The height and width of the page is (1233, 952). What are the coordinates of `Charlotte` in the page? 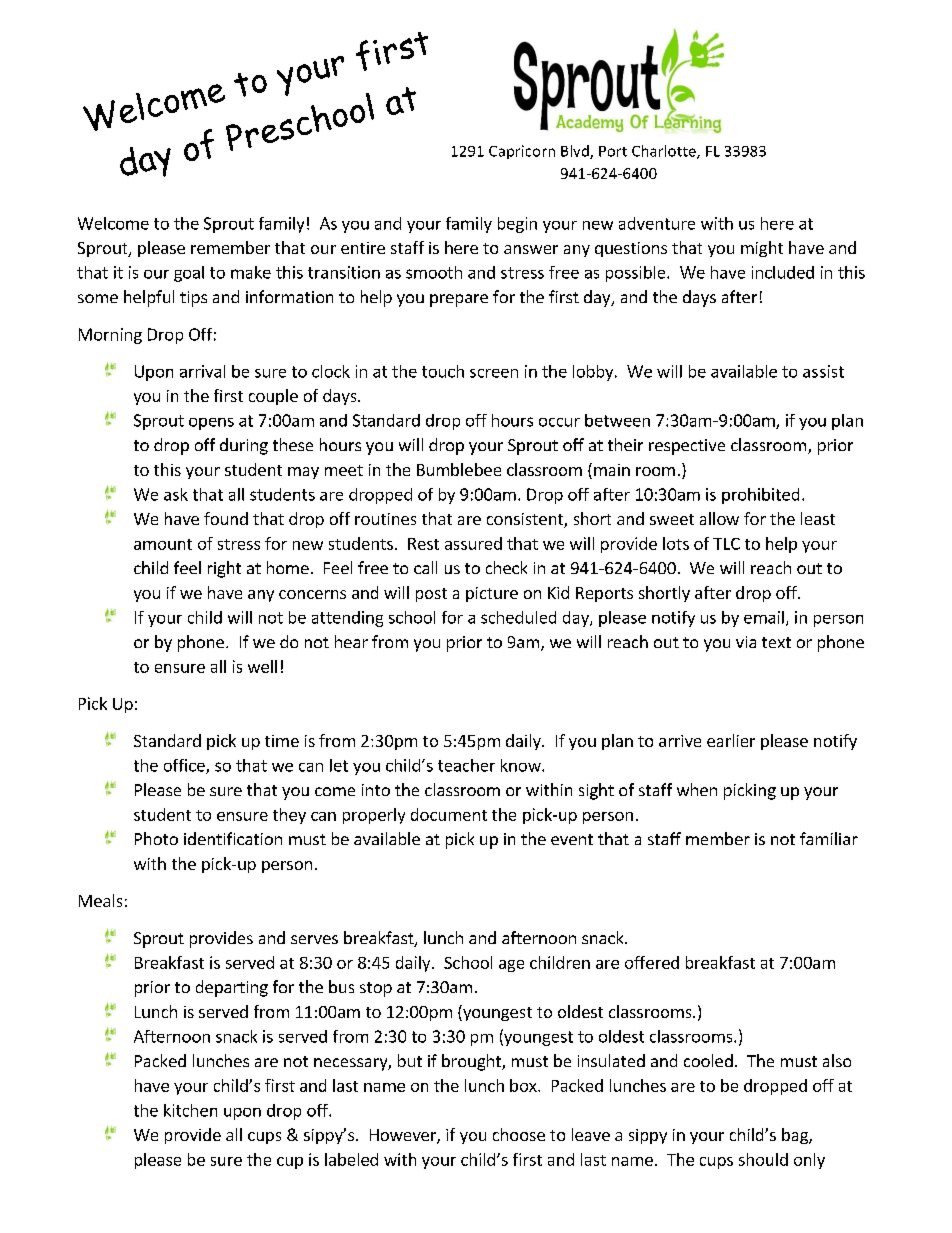 It's located at (665, 152).
